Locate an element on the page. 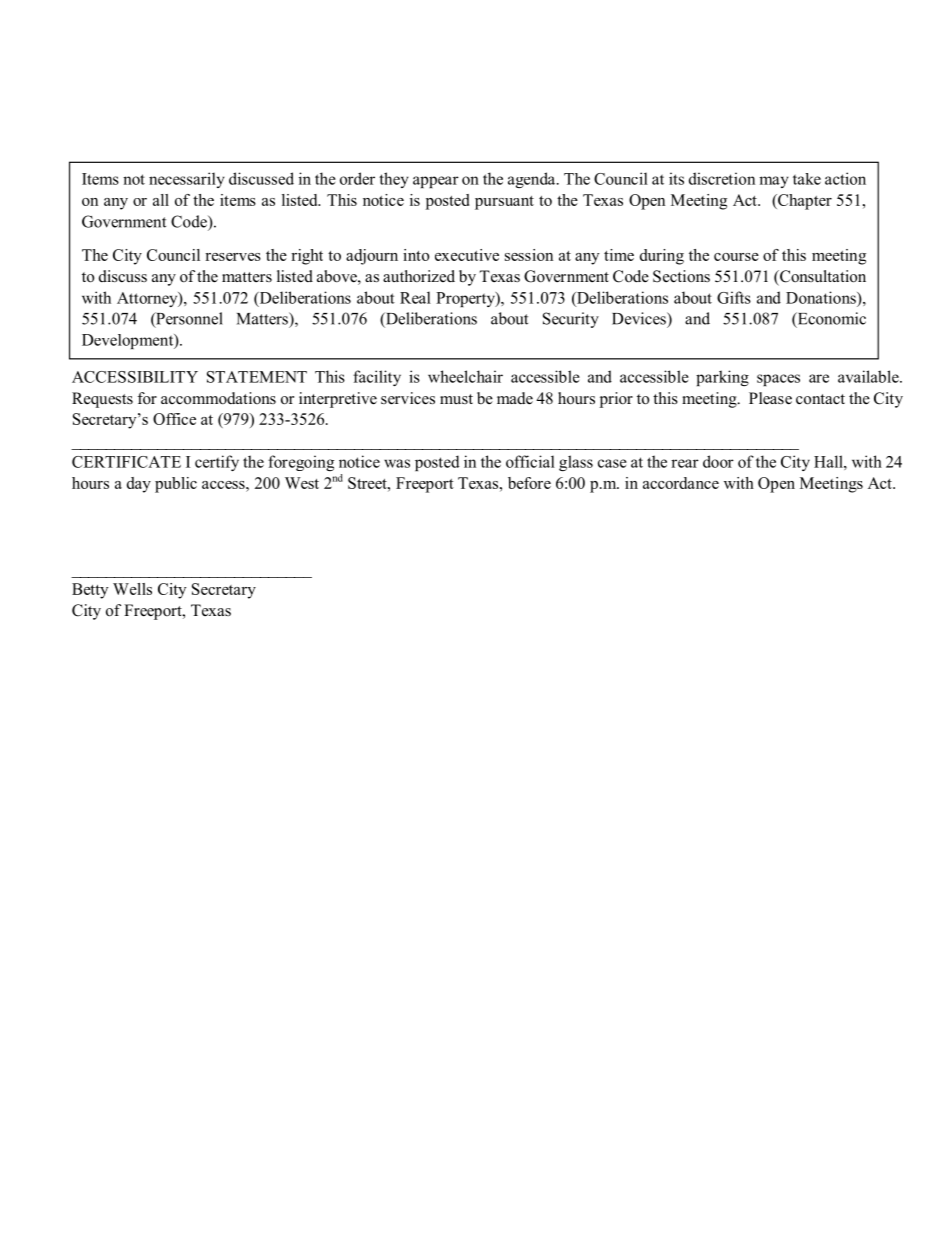  Gifts is located at coordinates (734, 297).
